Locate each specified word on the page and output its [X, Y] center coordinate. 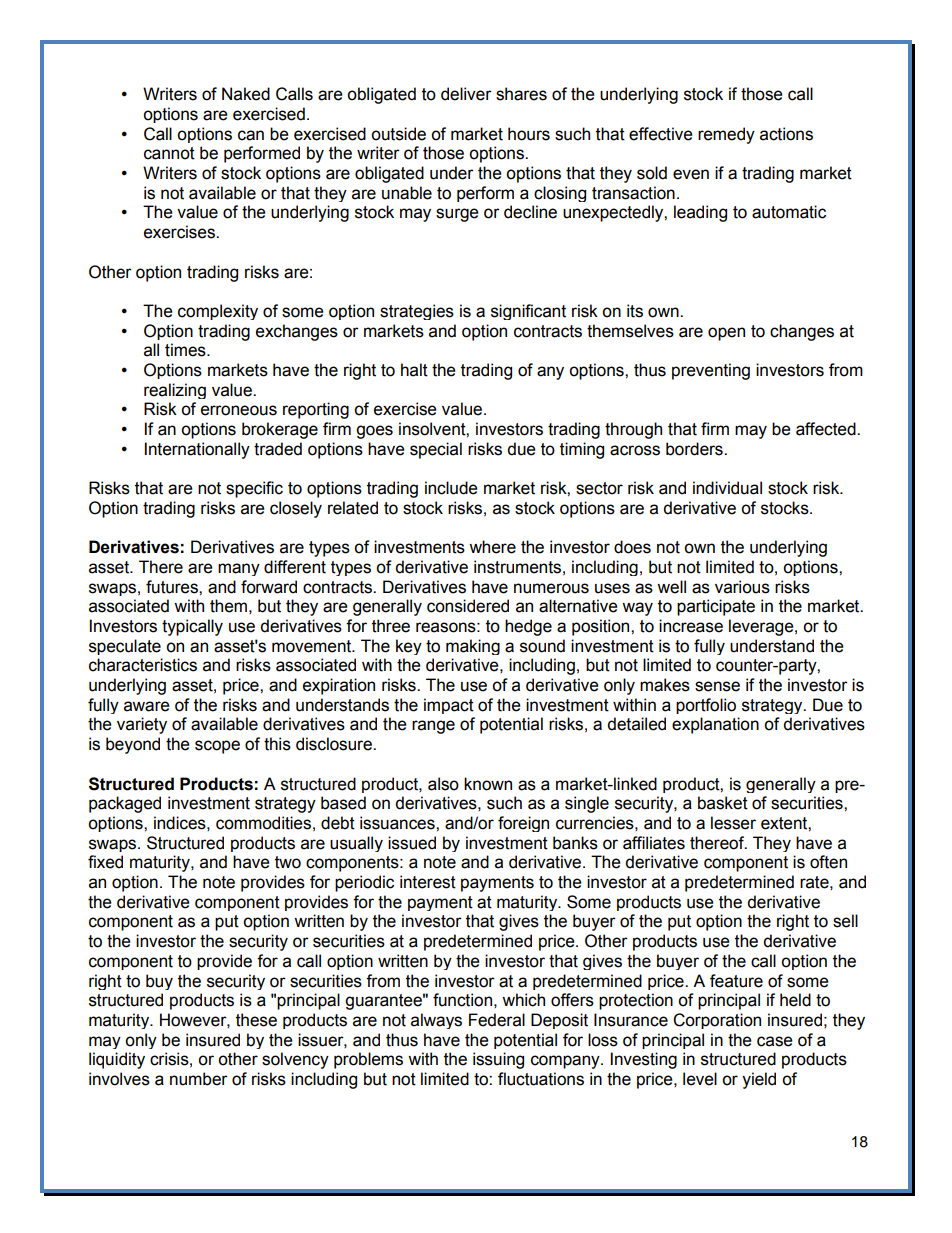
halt [414, 370]
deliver [466, 94]
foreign [523, 824]
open [726, 334]
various [742, 587]
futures [173, 587]
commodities [263, 823]
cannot [169, 153]
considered [468, 606]
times [186, 350]
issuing [498, 1060]
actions [786, 134]
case [775, 1041]
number [199, 1079]
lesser [733, 823]
